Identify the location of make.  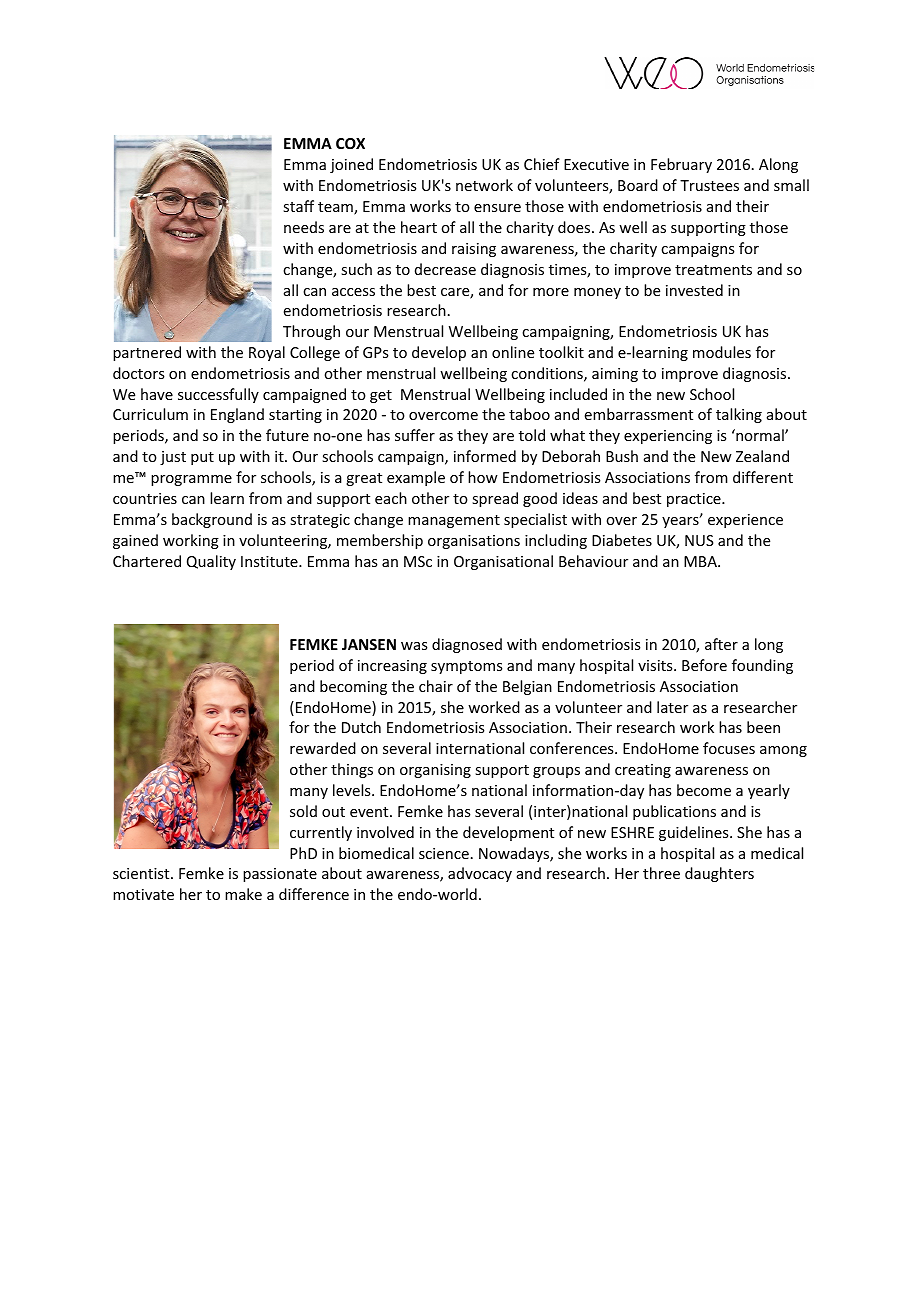
(243, 894).
